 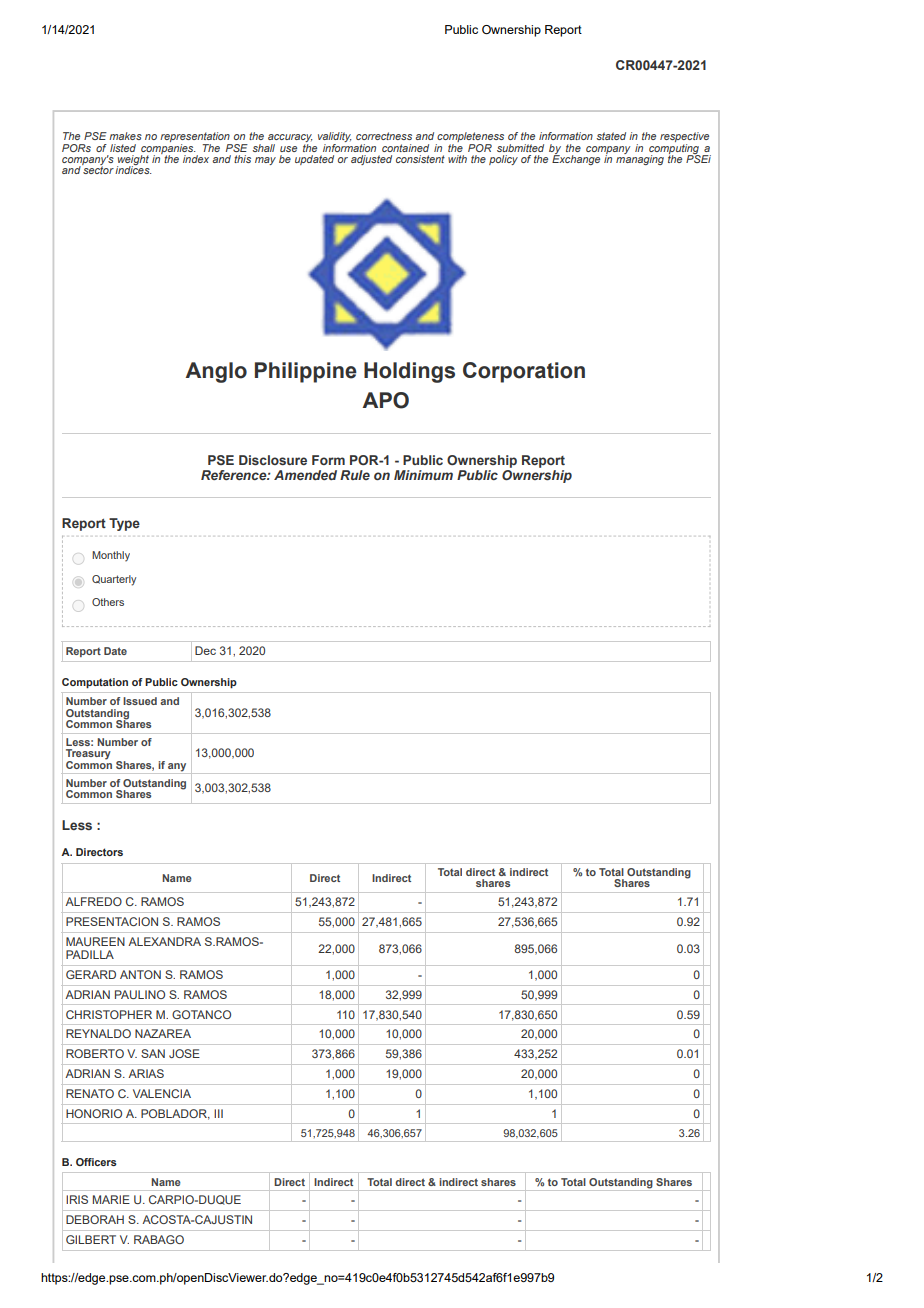 What do you see at coordinates (205, 650) in the screenshot?
I see `Dec` at bounding box center [205, 650].
